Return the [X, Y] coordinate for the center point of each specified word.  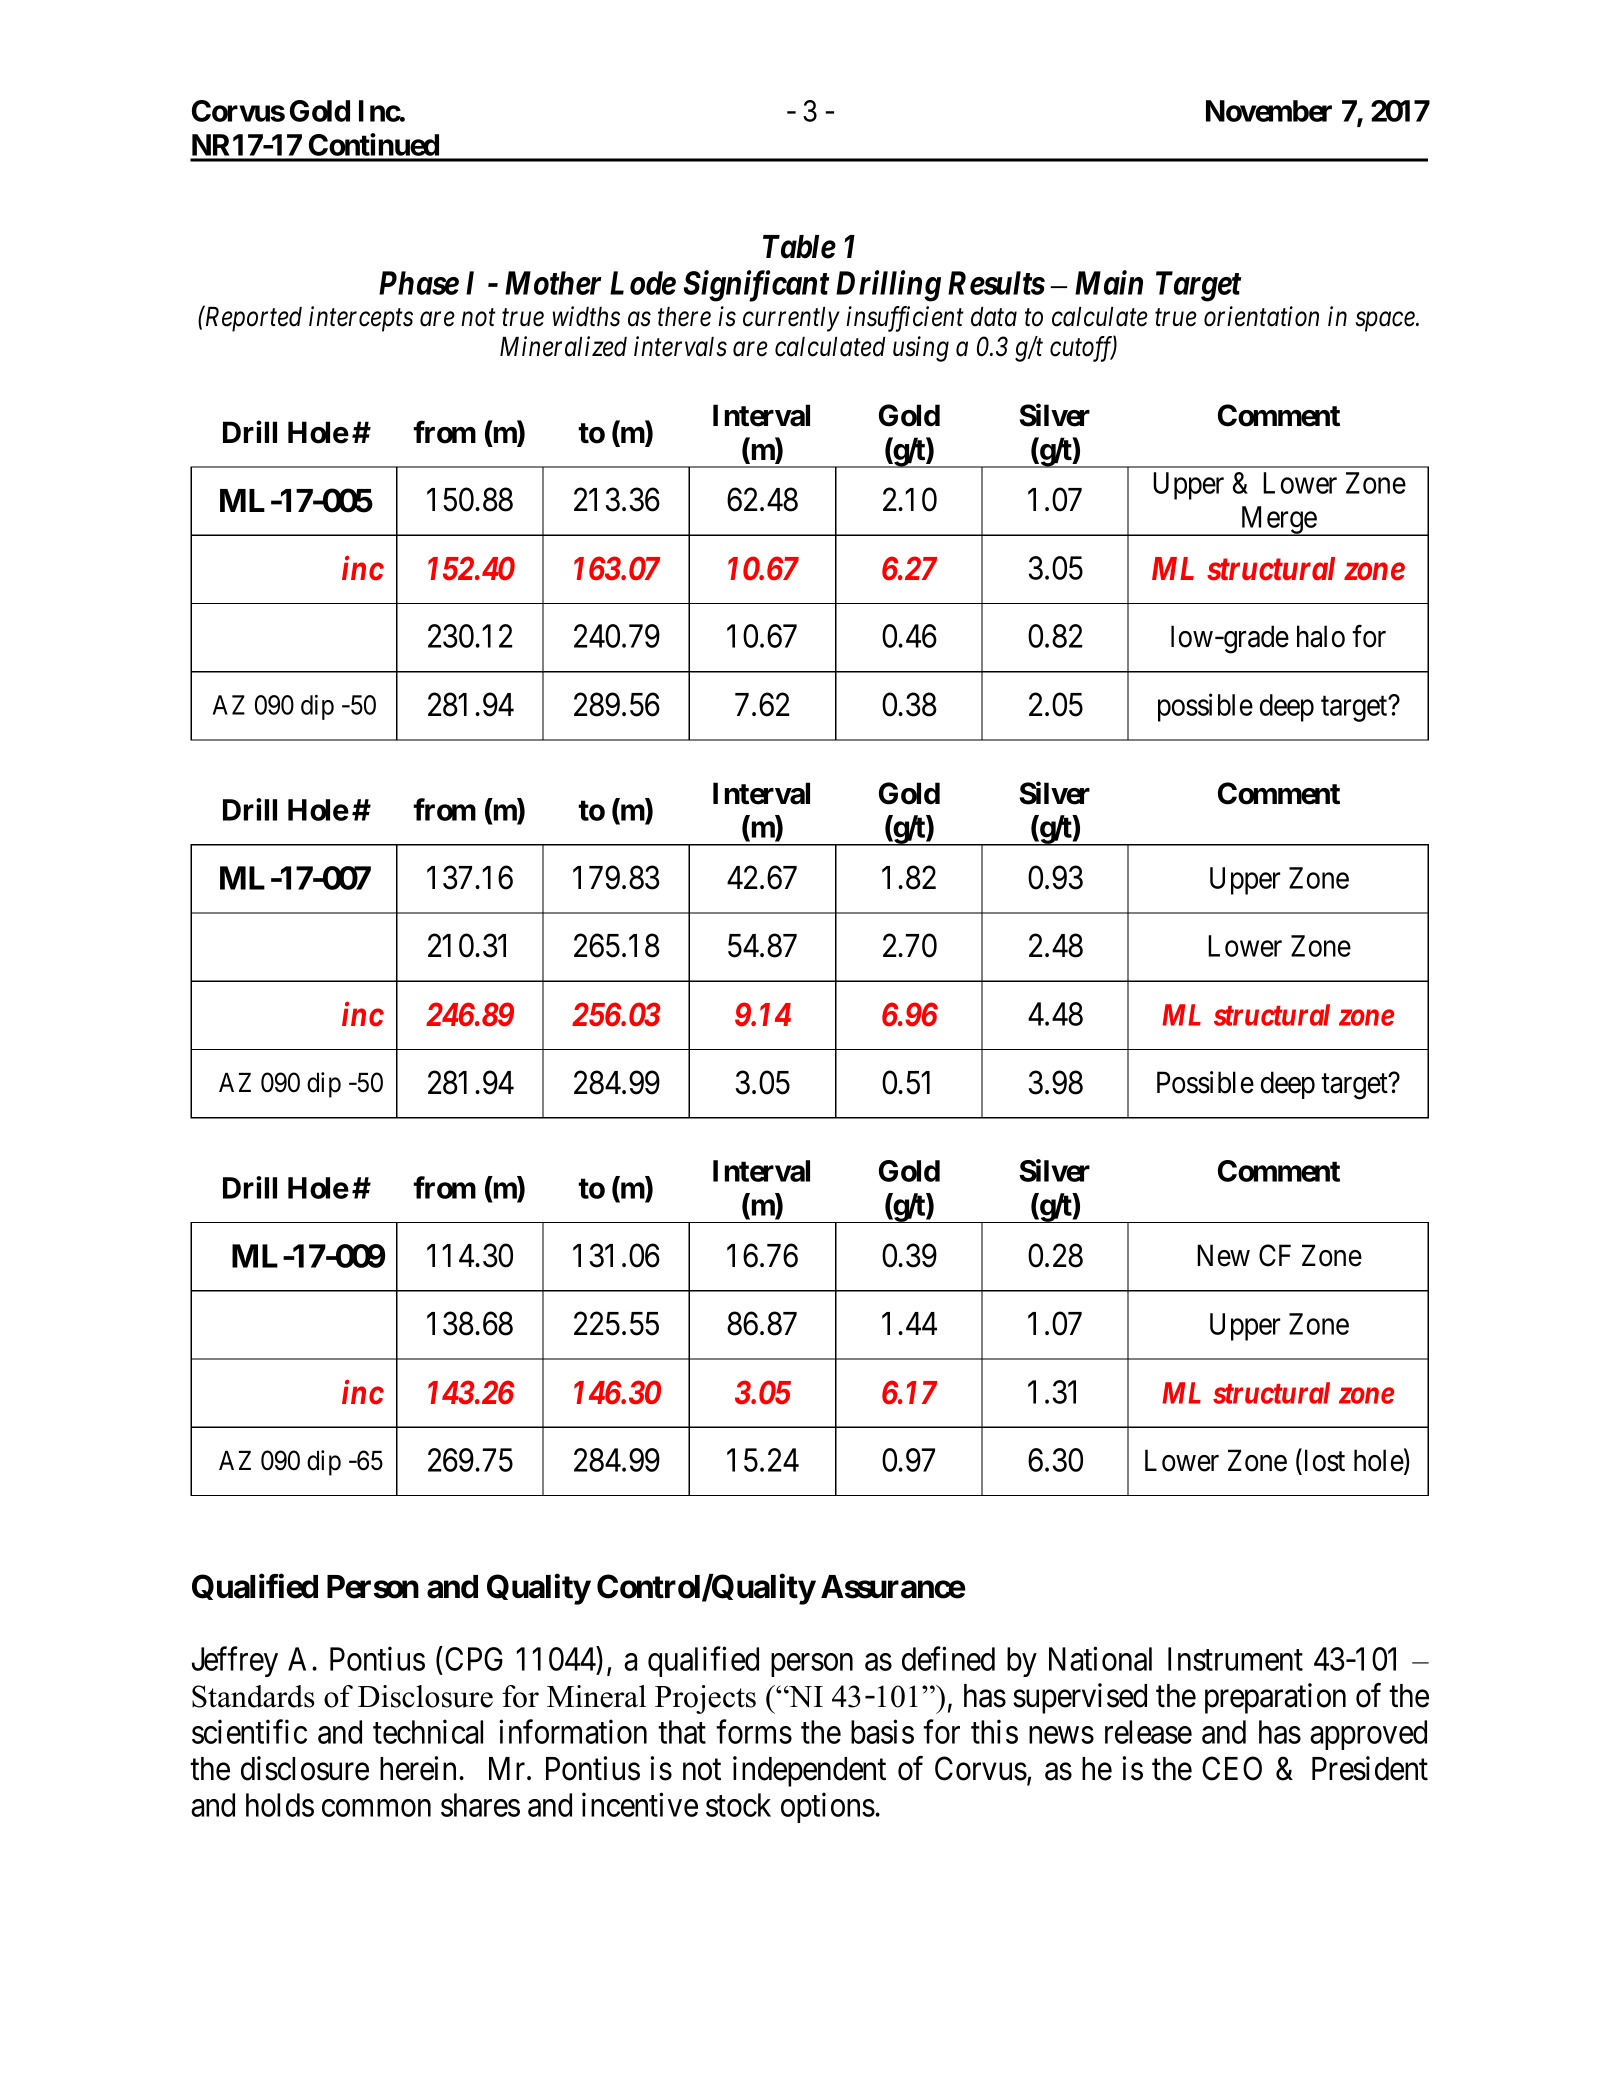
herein [420, 1768]
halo [1321, 636]
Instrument [1235, 1659]
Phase [419, 283]
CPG [474, 1659]
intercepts [361, 319]
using [921, 349]
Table [799, 247]
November [1269, 111]
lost [1323, 1460]
